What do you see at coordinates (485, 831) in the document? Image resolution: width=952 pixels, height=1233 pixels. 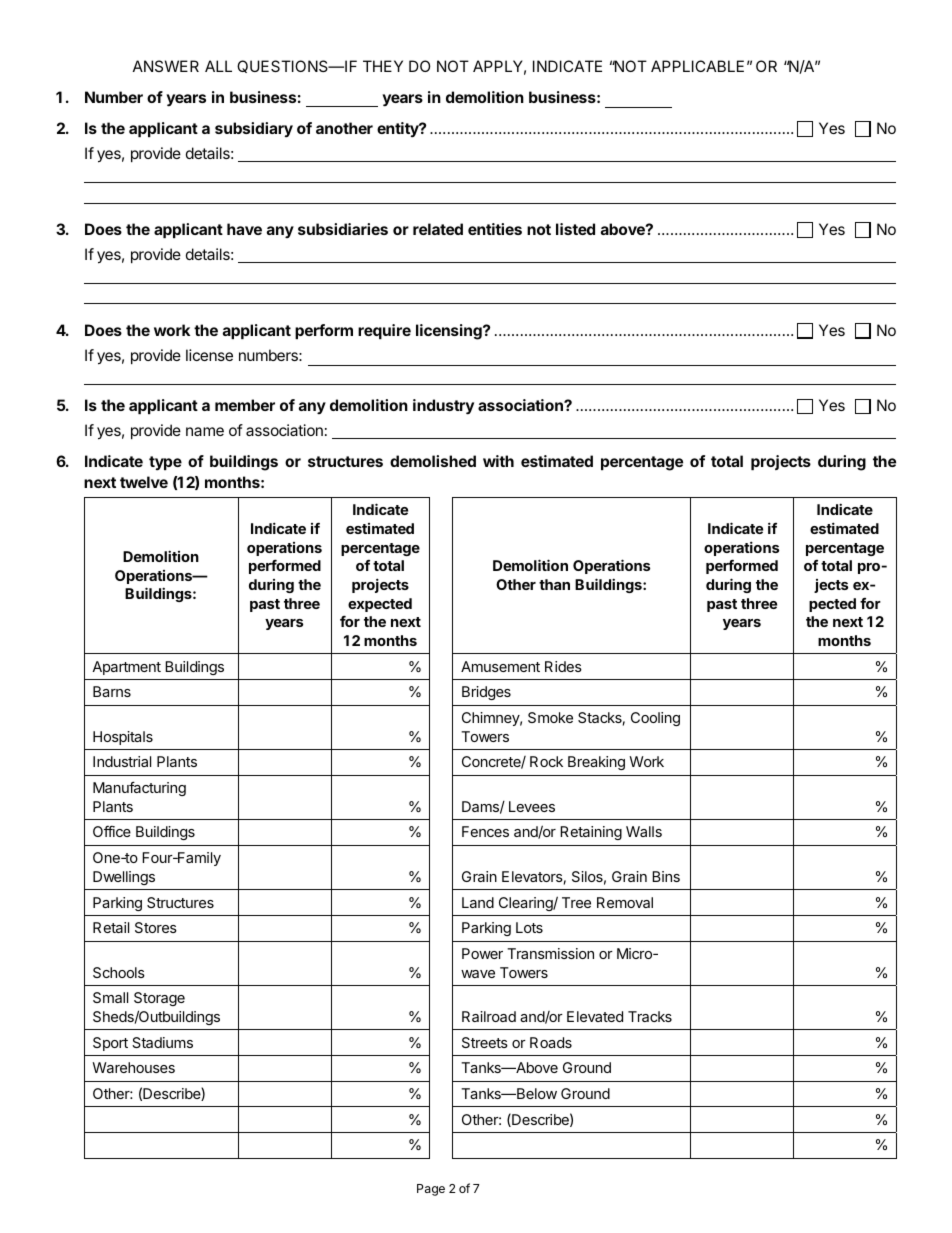 I see `Fences` at bounding box center [485, 831].
